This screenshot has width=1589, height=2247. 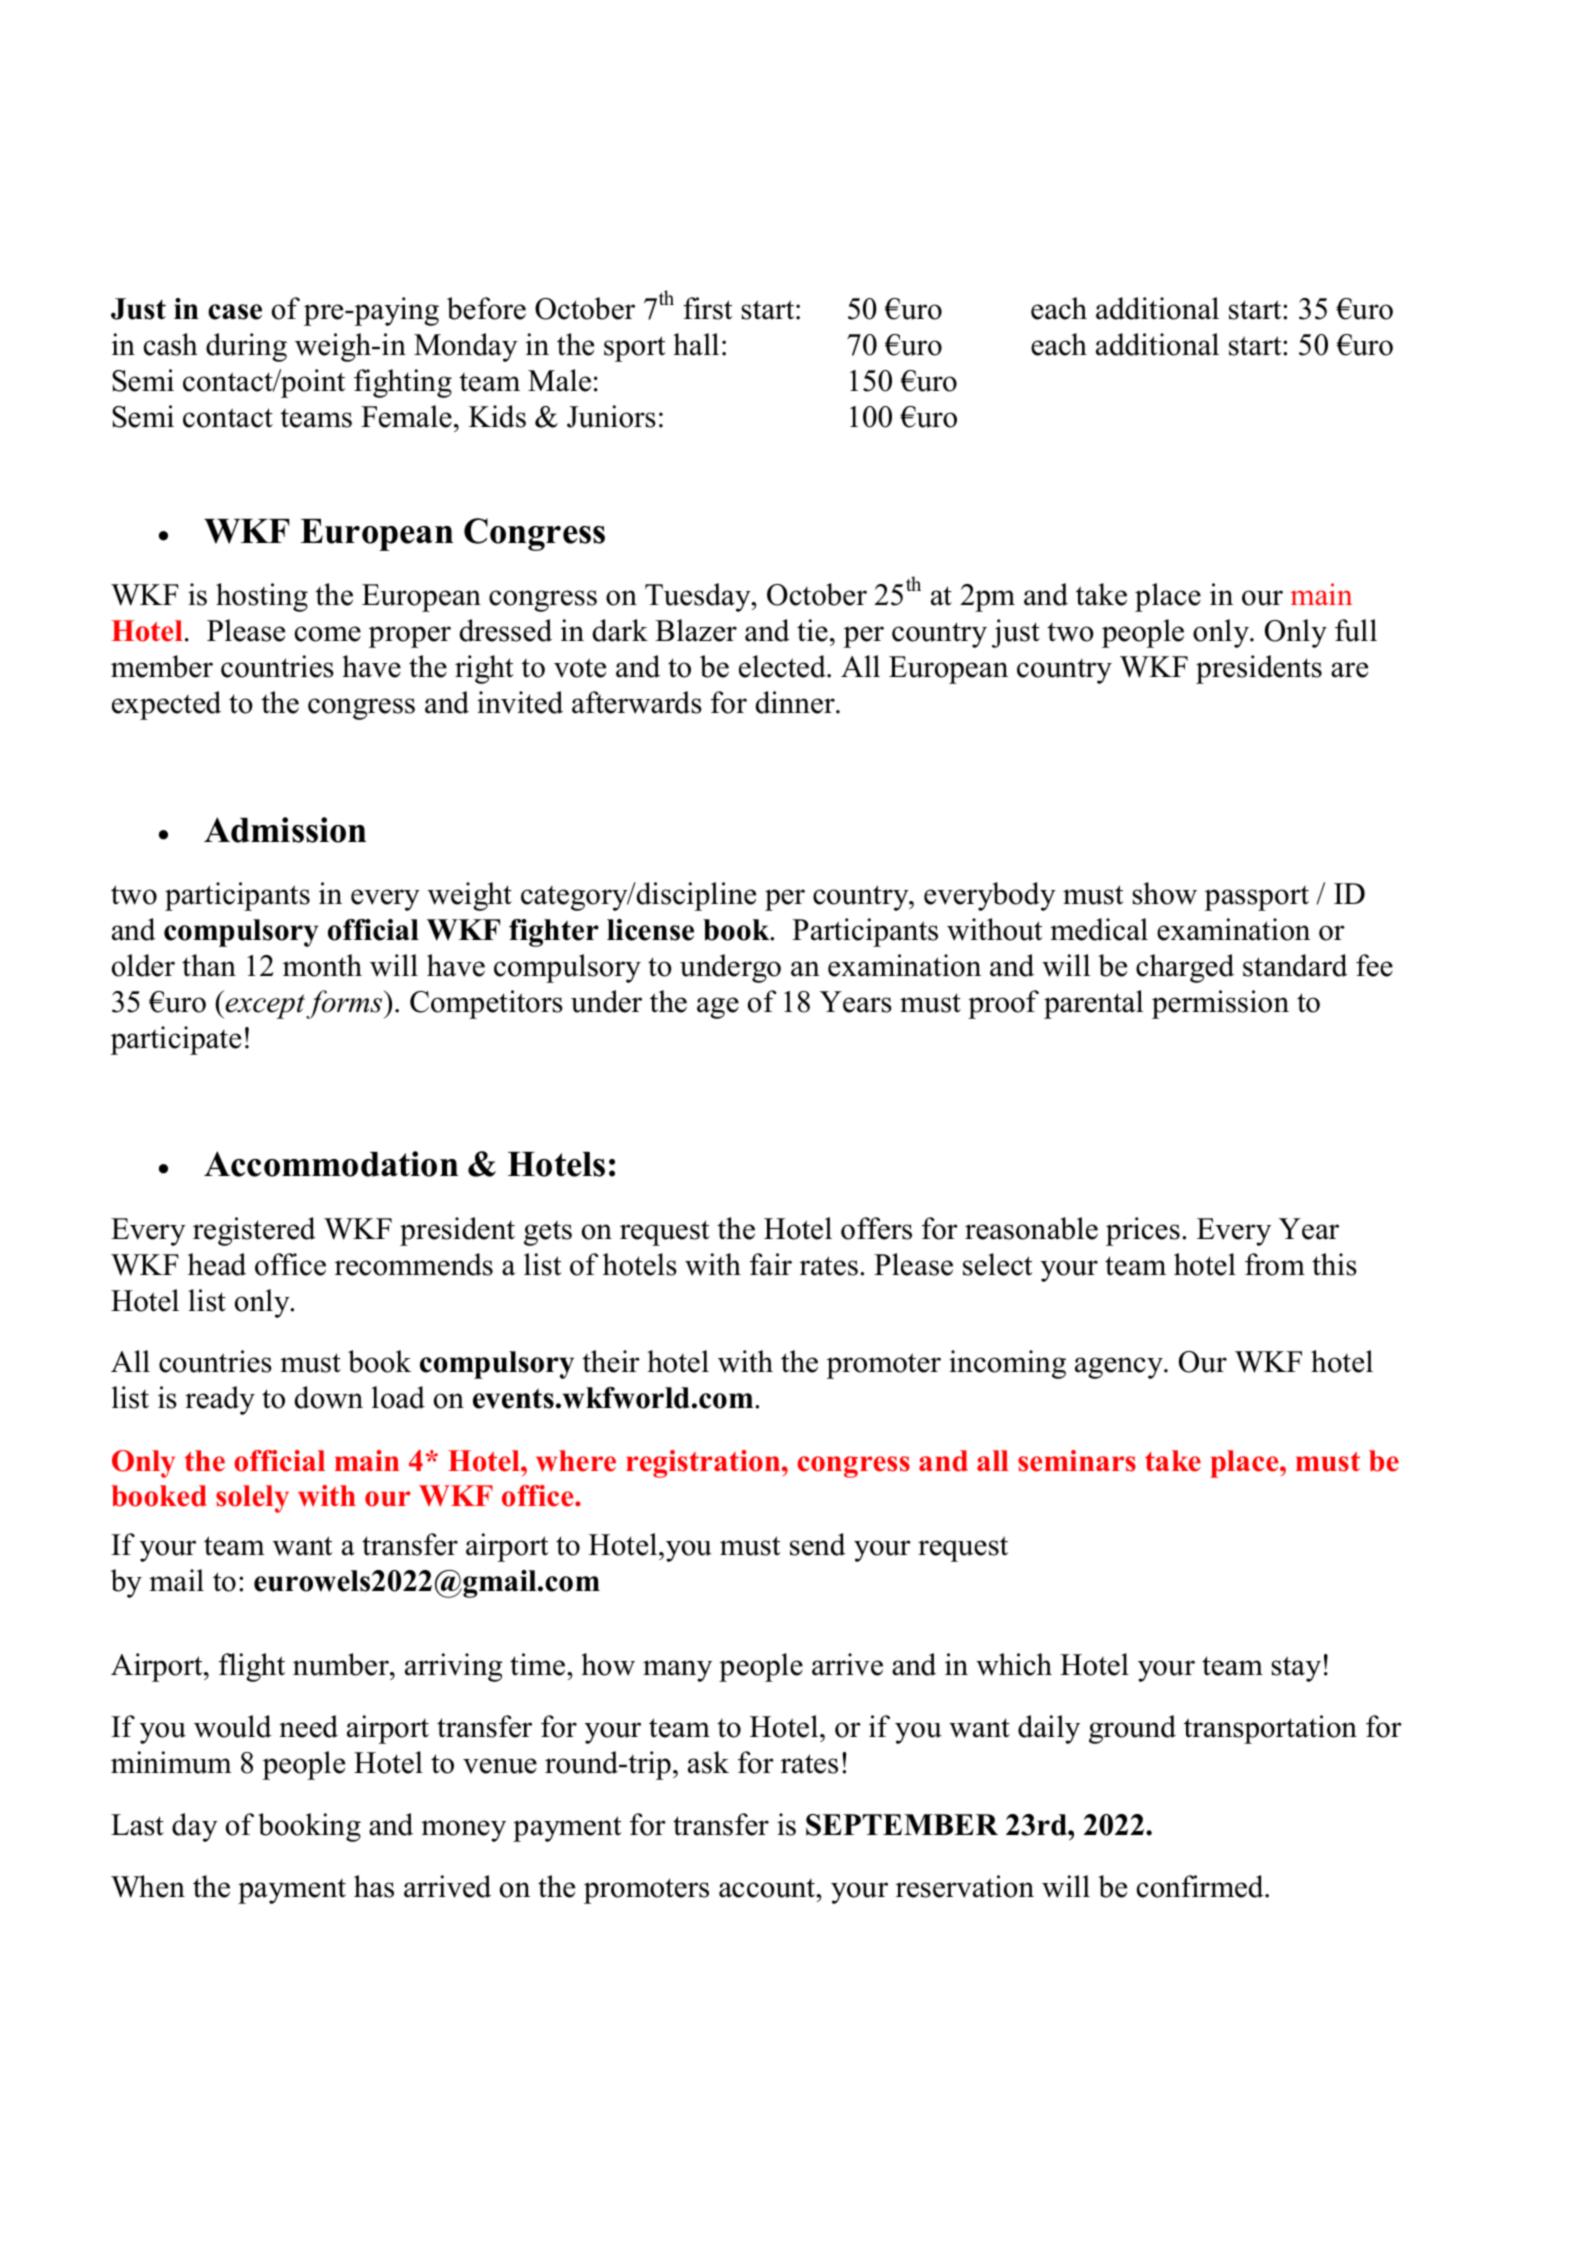 What do you see at coordinates (374, 1886) in the screenshot?
I see `has` at bounding box center [374, 1886].
